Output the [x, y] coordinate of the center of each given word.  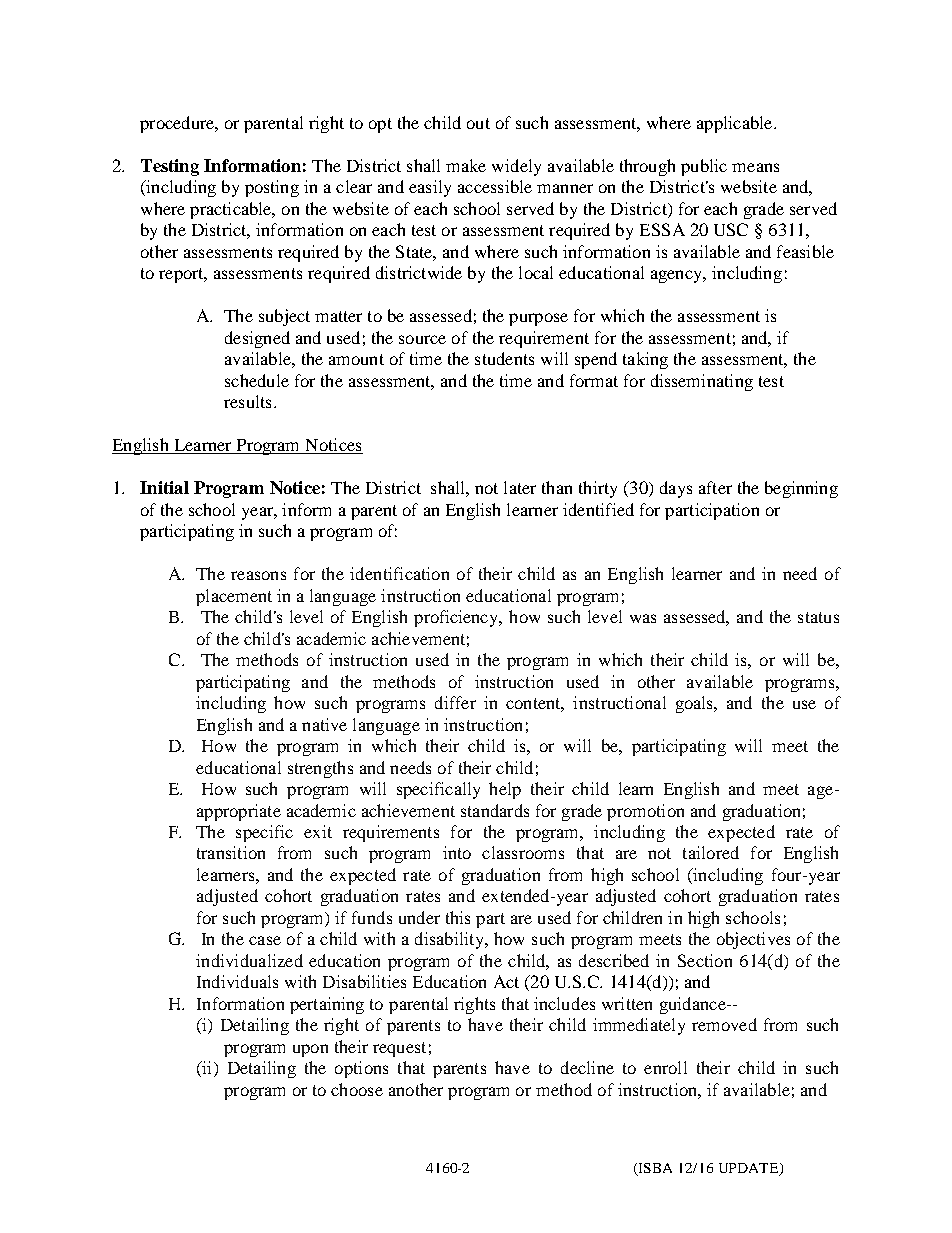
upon [310, 1050]
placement [234, 597]
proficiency [457, 618]
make [466, 165]
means [755, 167]
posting [272, 188]
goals [695, 704]
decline [587, 1067]
